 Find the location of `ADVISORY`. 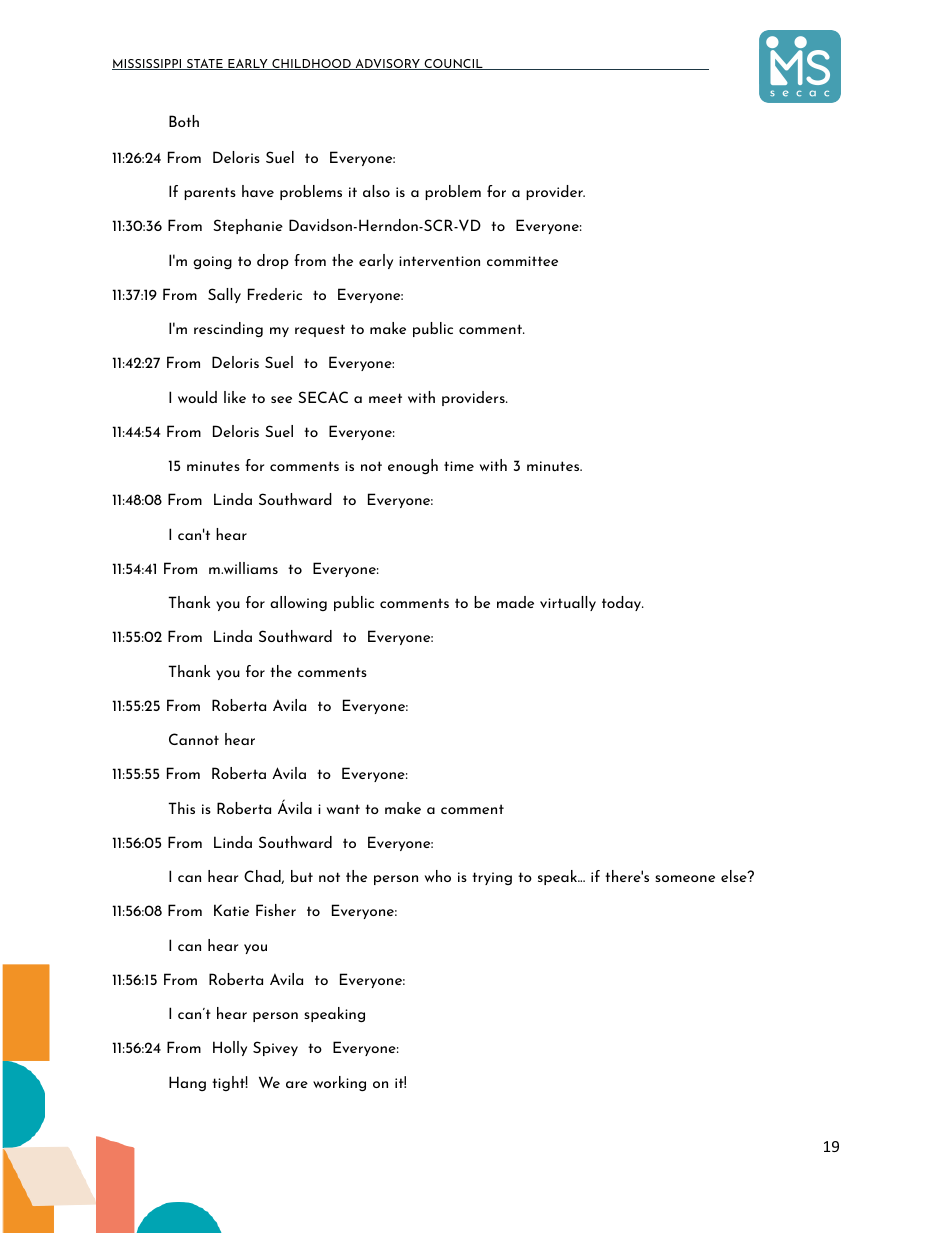

ADVISORY is located at coordinates (387, 64).
